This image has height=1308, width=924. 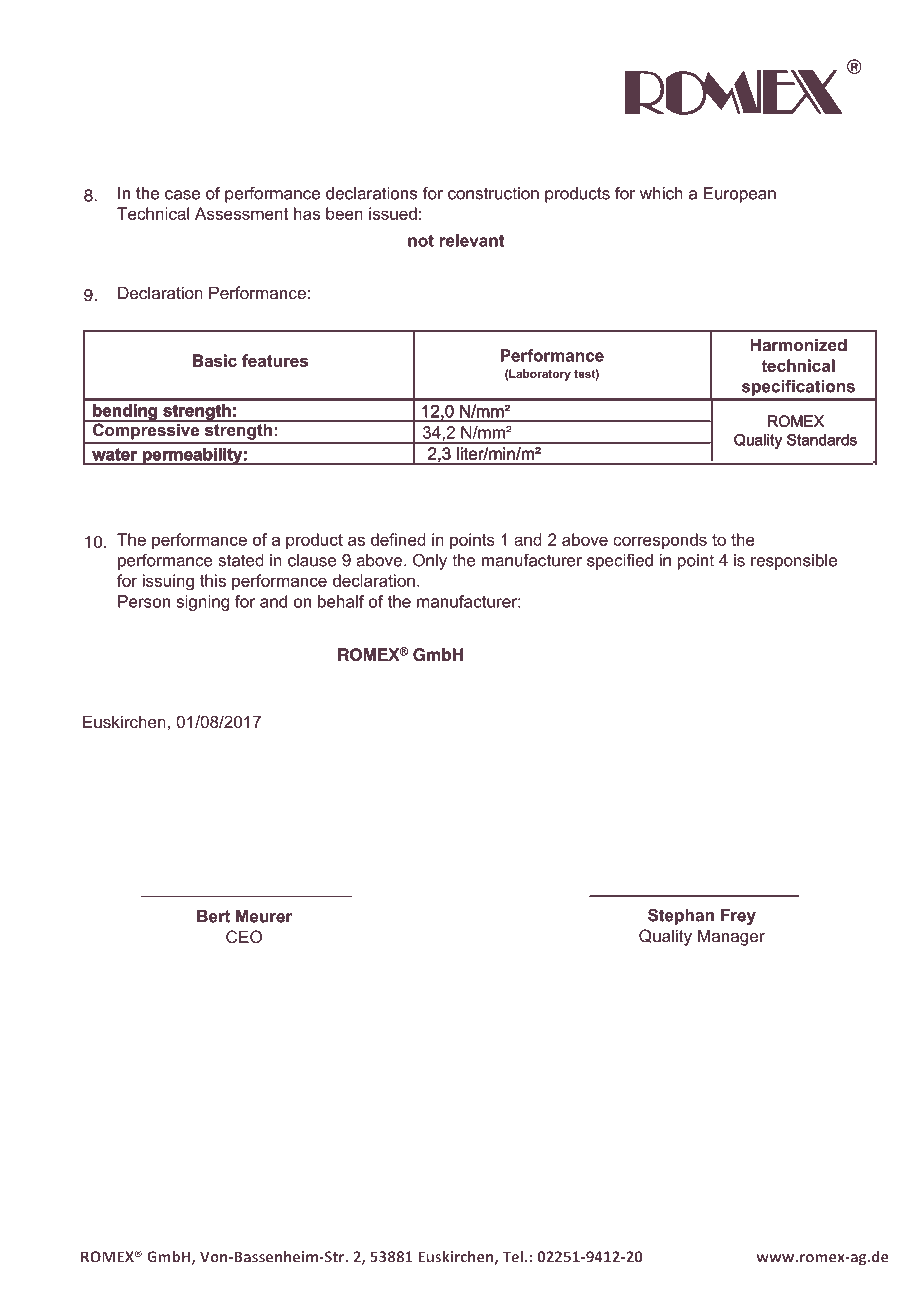 I want to click on behalf, so click(x=341, y=601).
